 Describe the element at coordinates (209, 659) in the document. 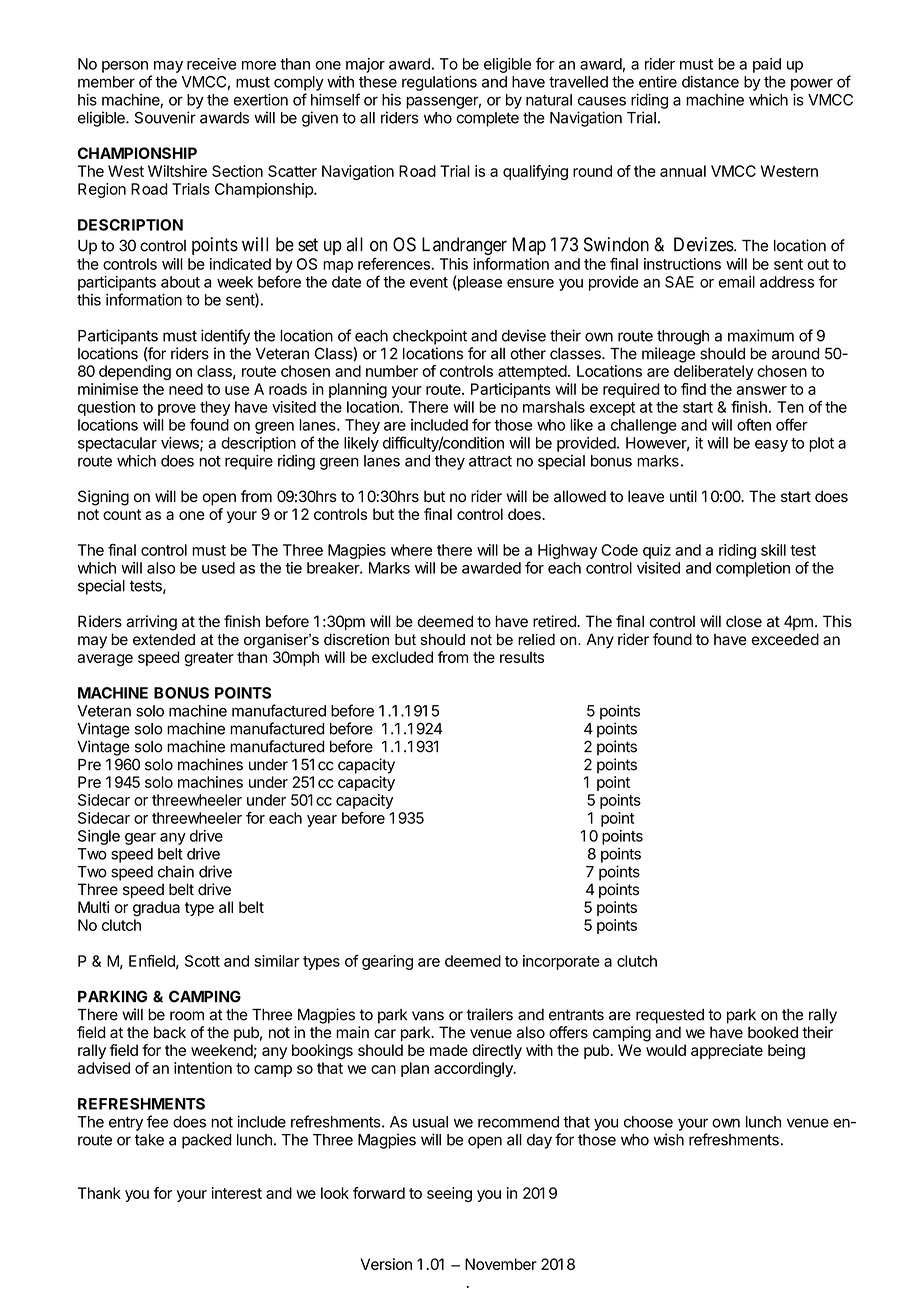

I see `greater` at that location.
